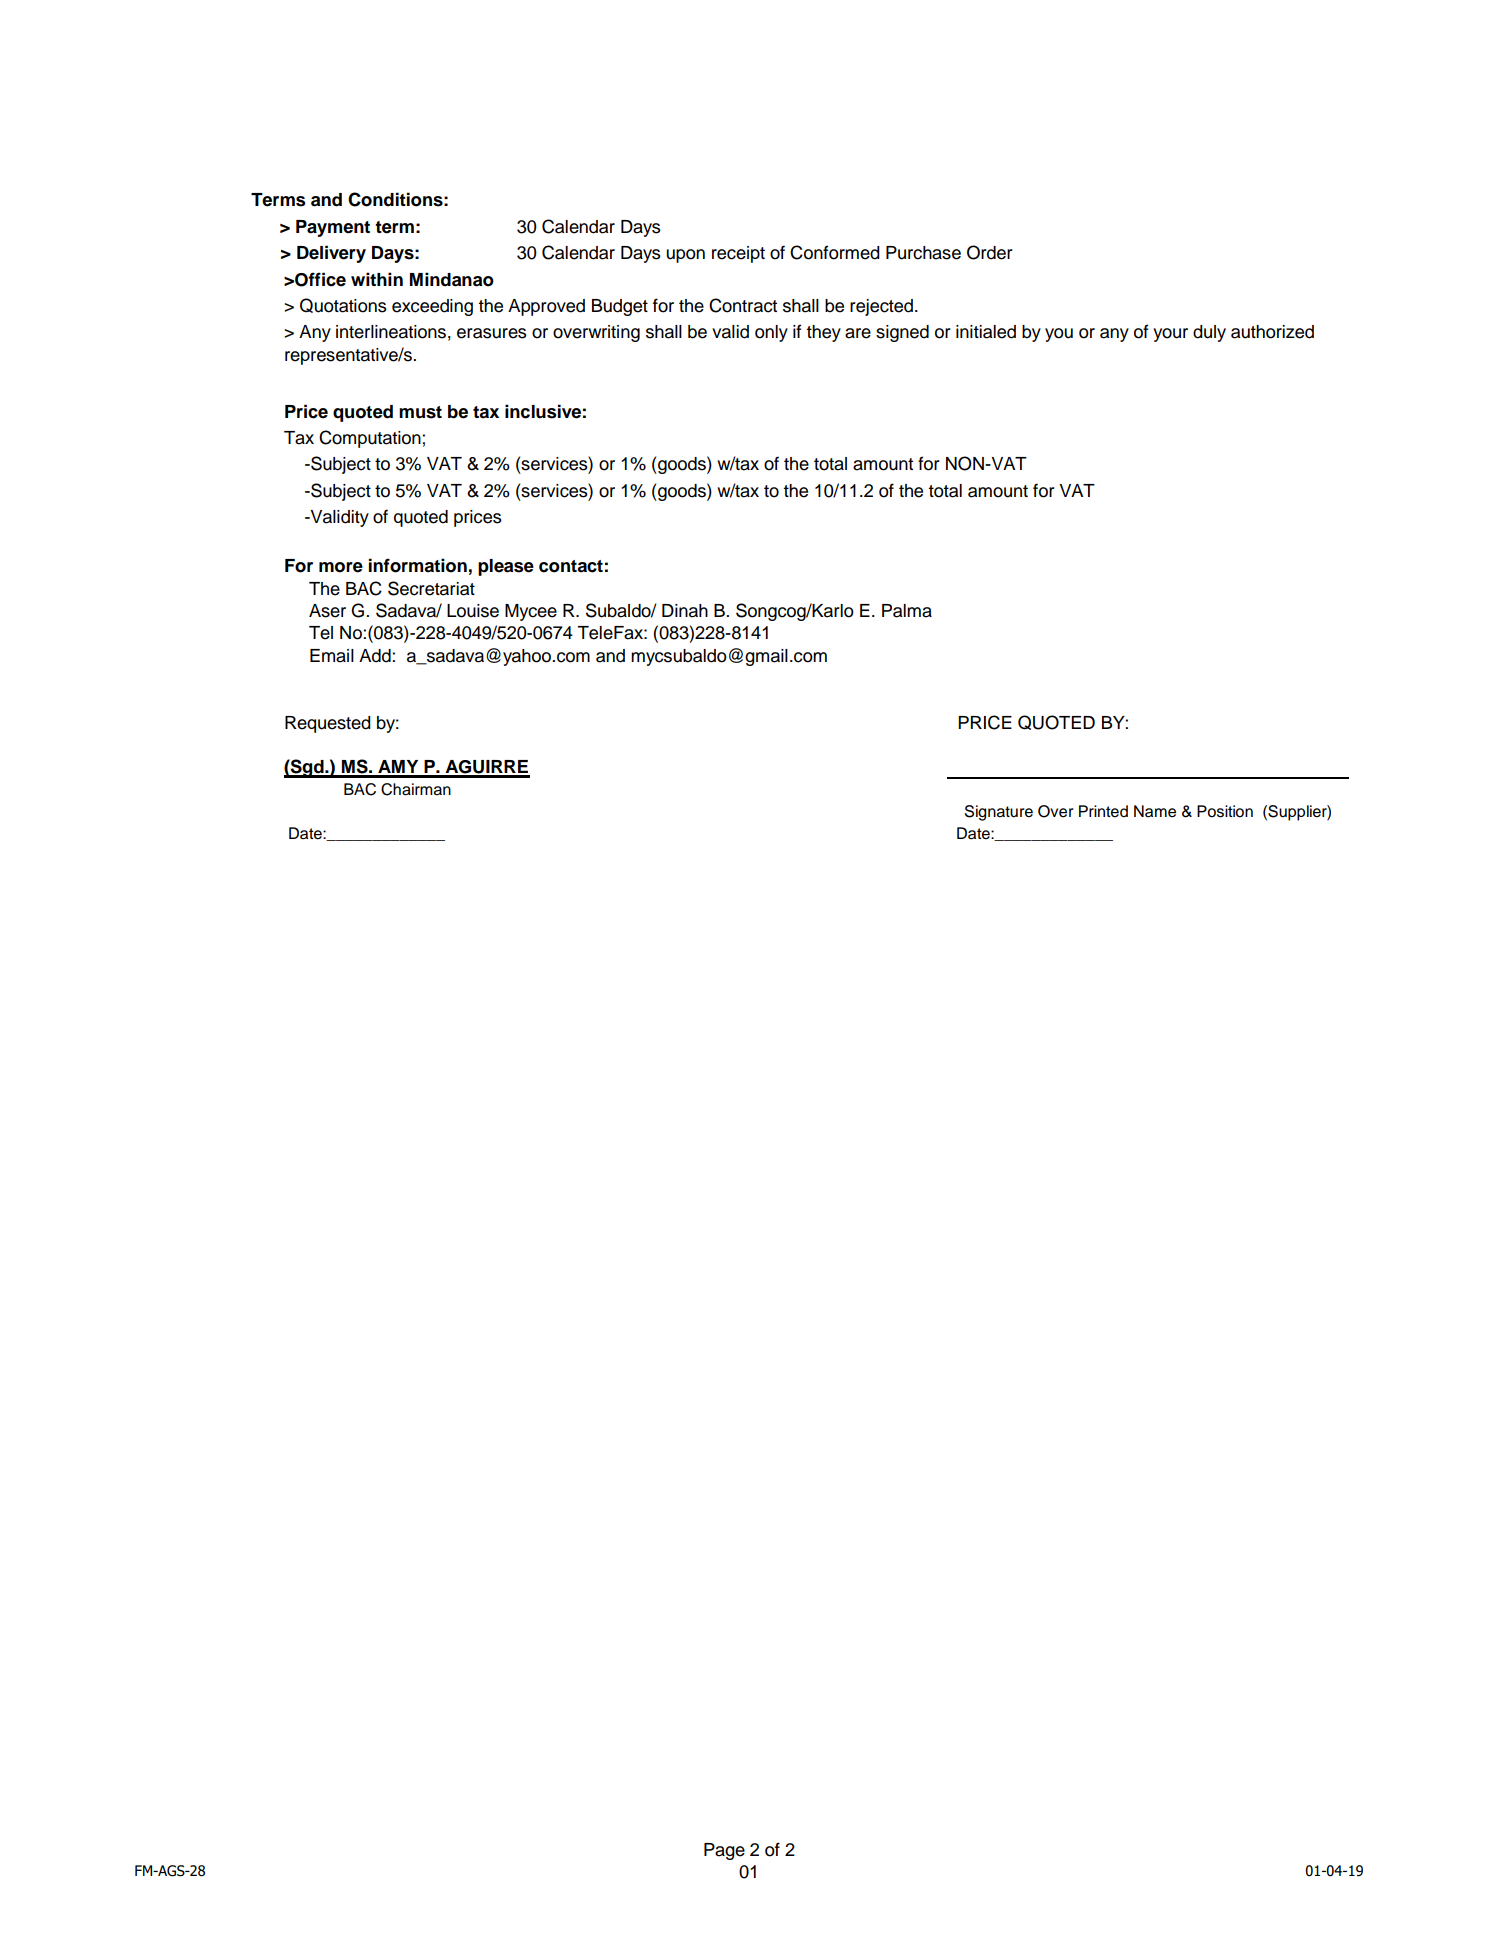 This page has height=1939, width=1498. I want to click on Signature, so click(999, 813).
